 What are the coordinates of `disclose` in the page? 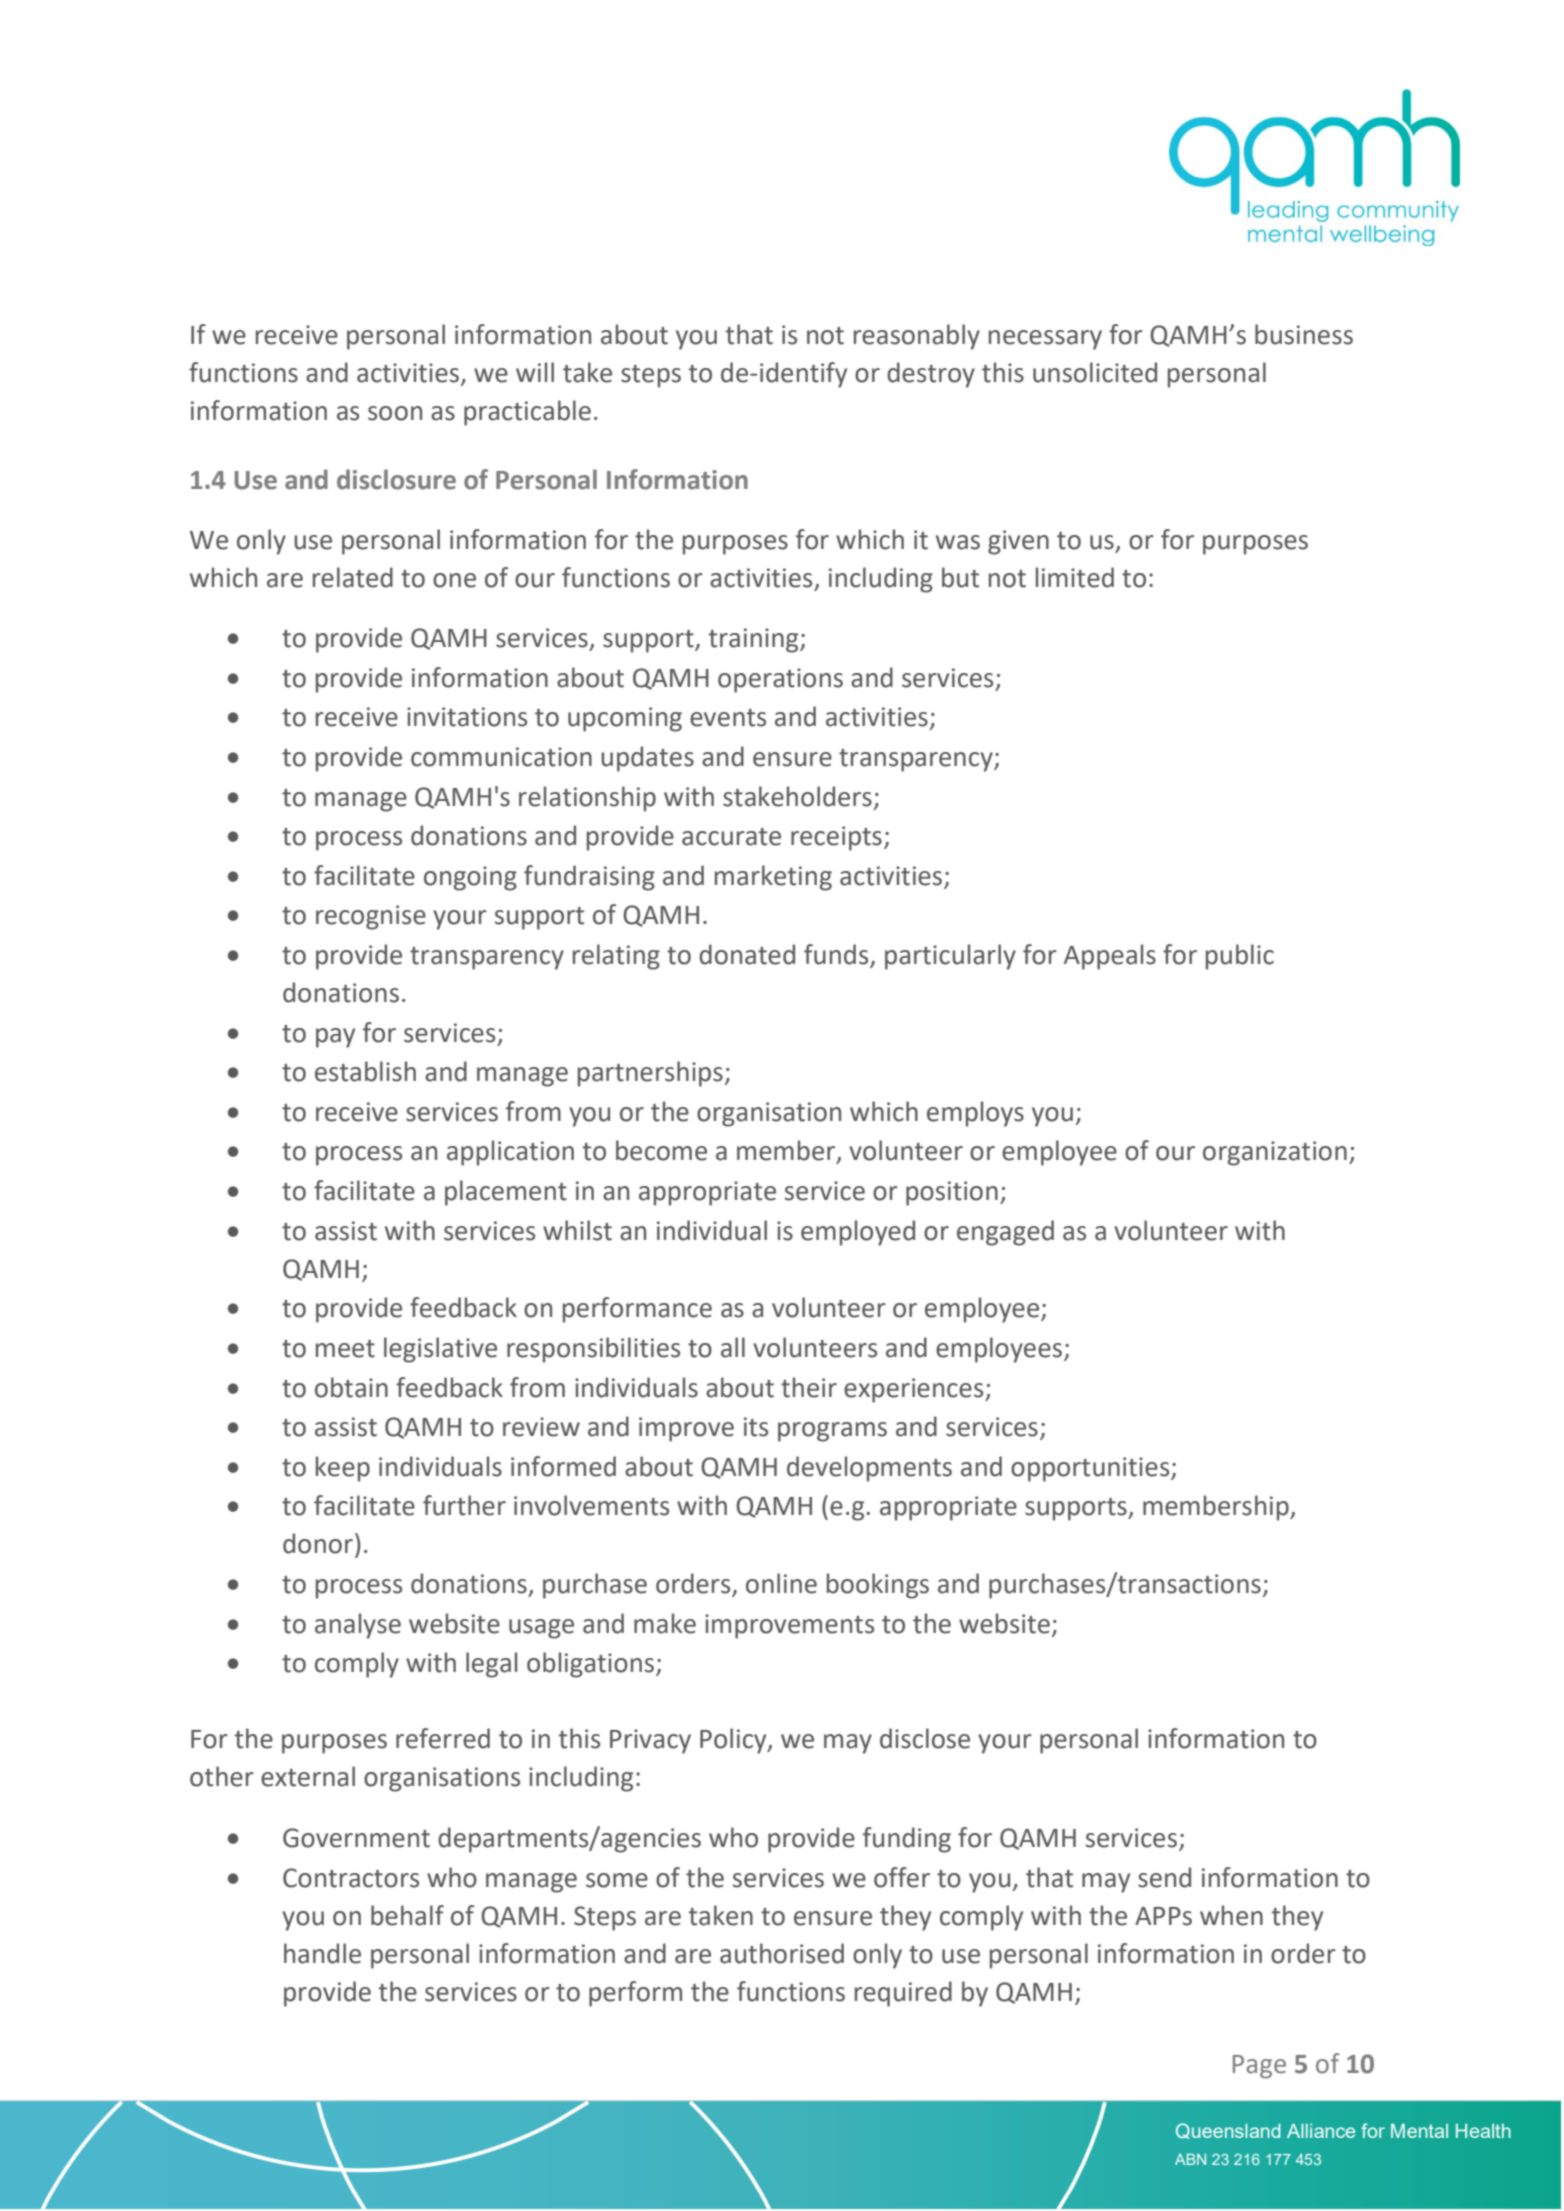 It's located at (925, 1738).
